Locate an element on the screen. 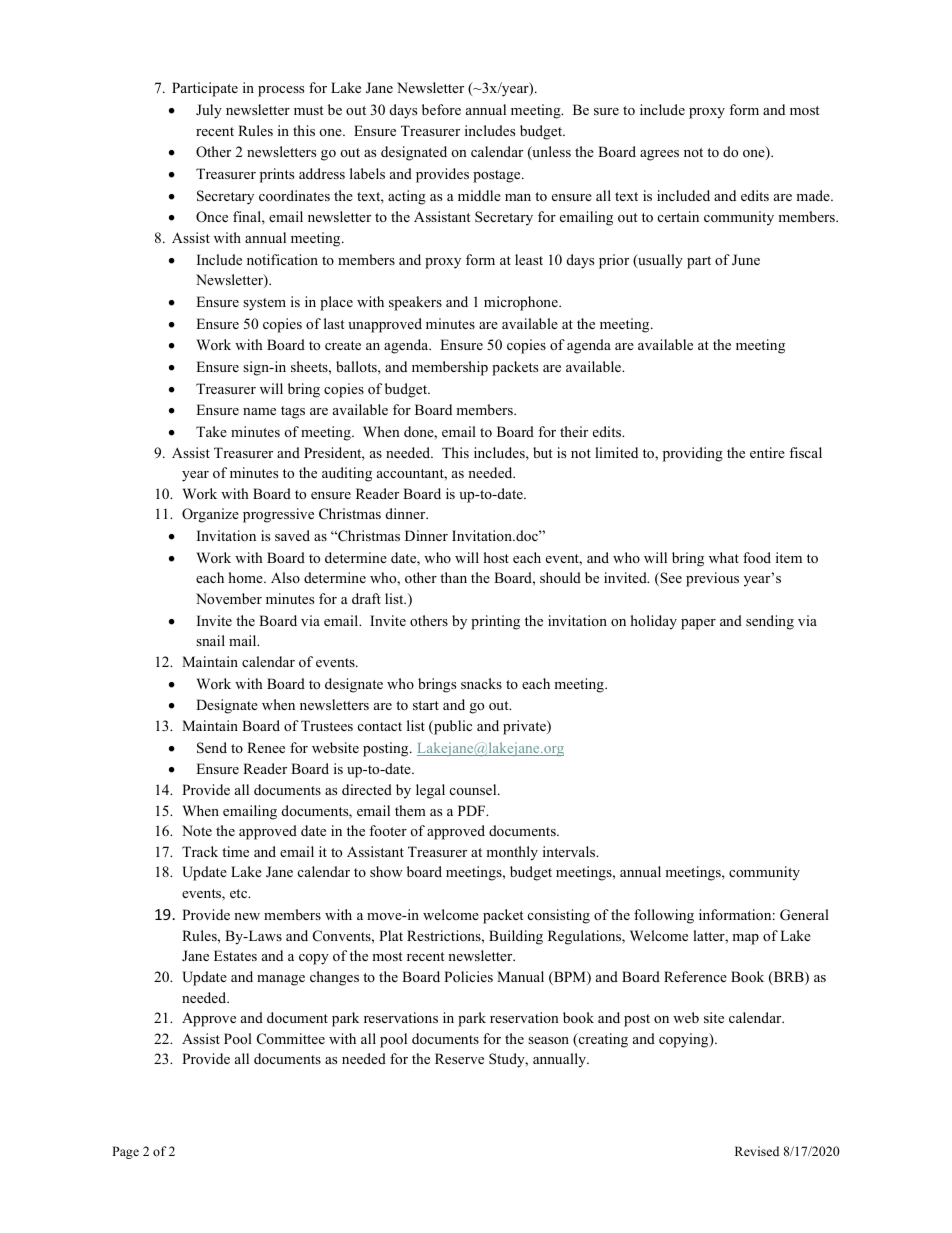 The width and height of the screenshot is (952, 1233). Revised is located at coordinates (757, 1151).
